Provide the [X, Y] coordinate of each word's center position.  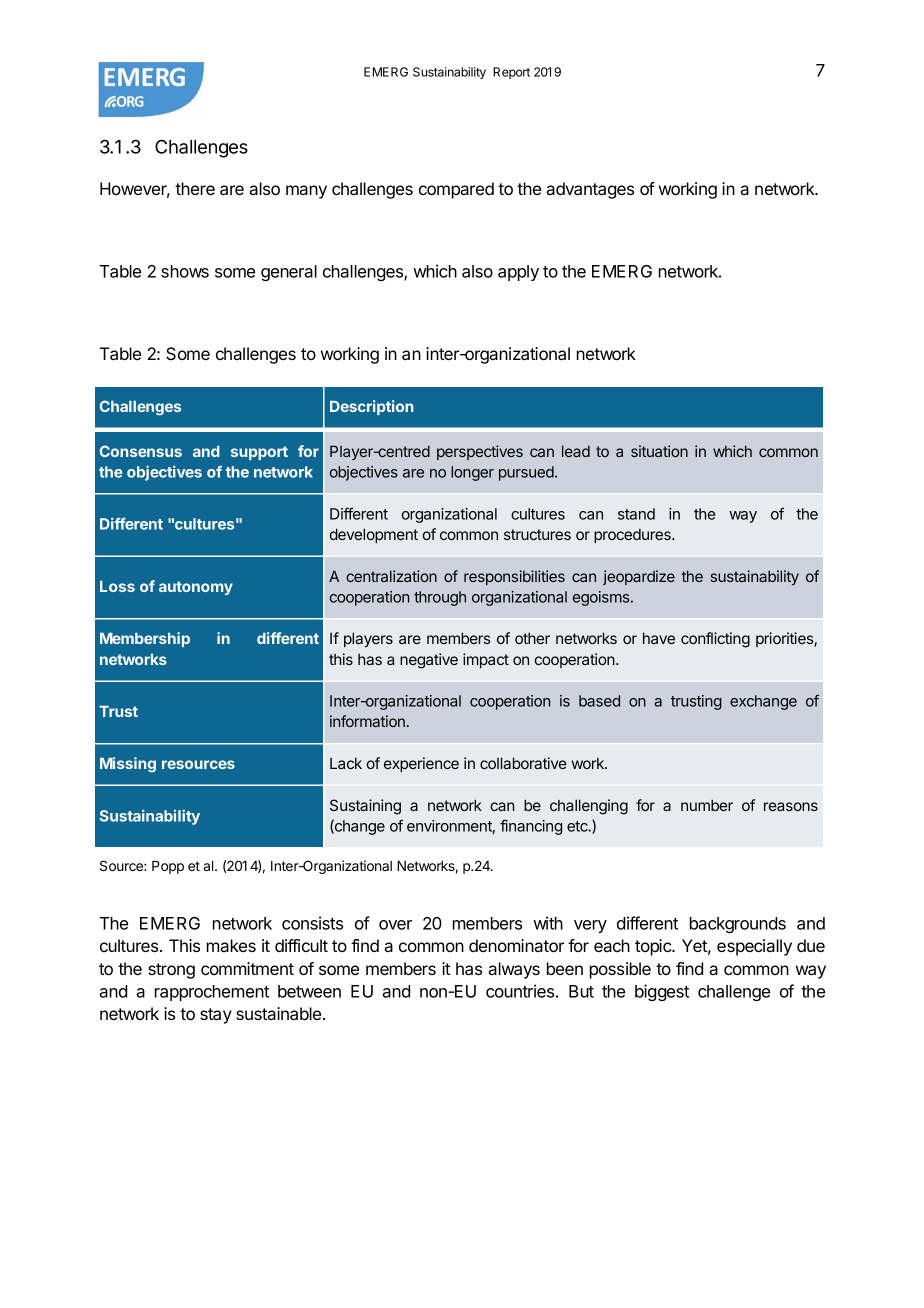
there [195, 188]
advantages [590, 190]
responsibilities [514, 577]
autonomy [196, 588]
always [514, 970]
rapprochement [212, 993]
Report [511, 73]
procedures [633, 535]
